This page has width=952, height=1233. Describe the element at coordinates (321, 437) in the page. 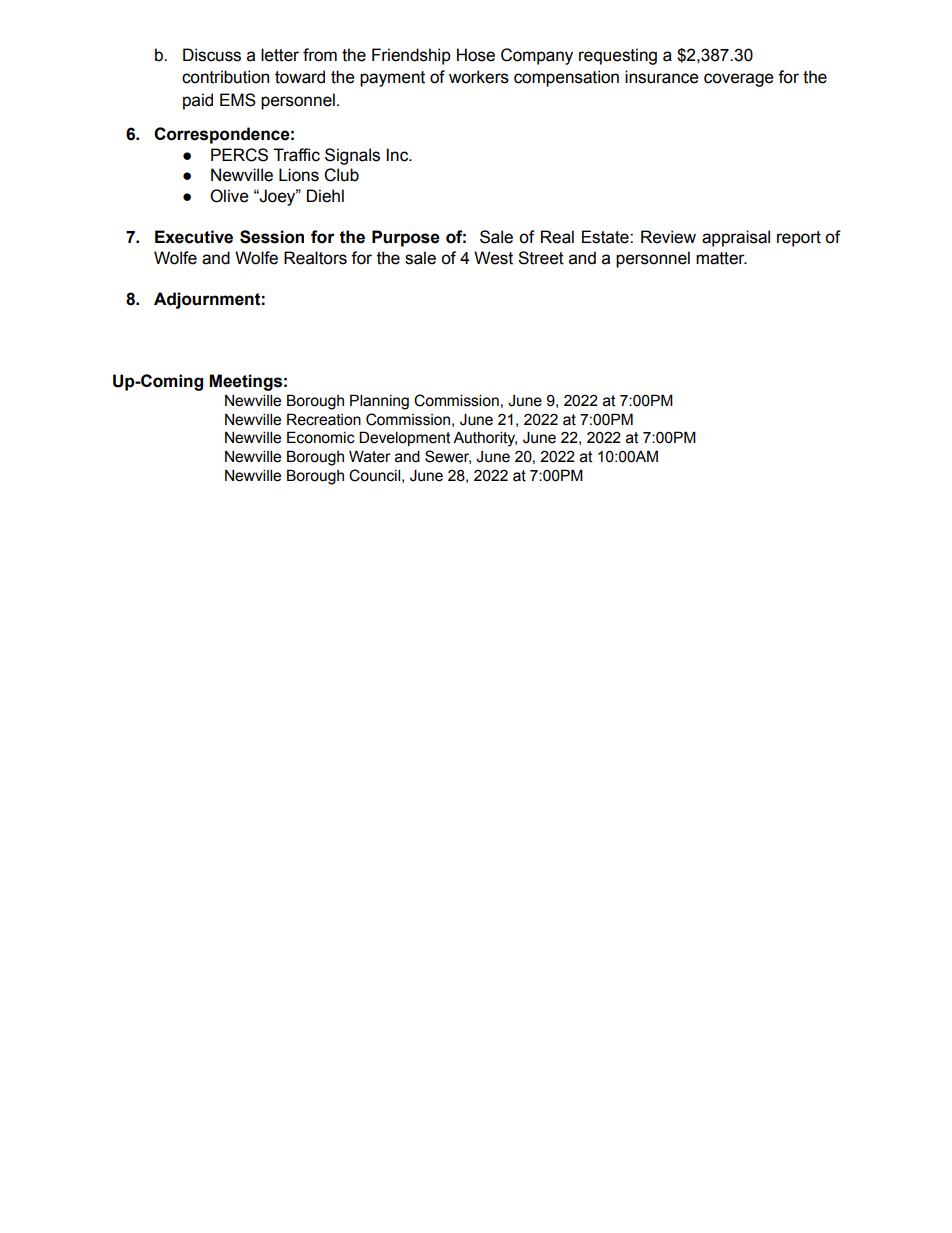

I see `Economic` at that location.
